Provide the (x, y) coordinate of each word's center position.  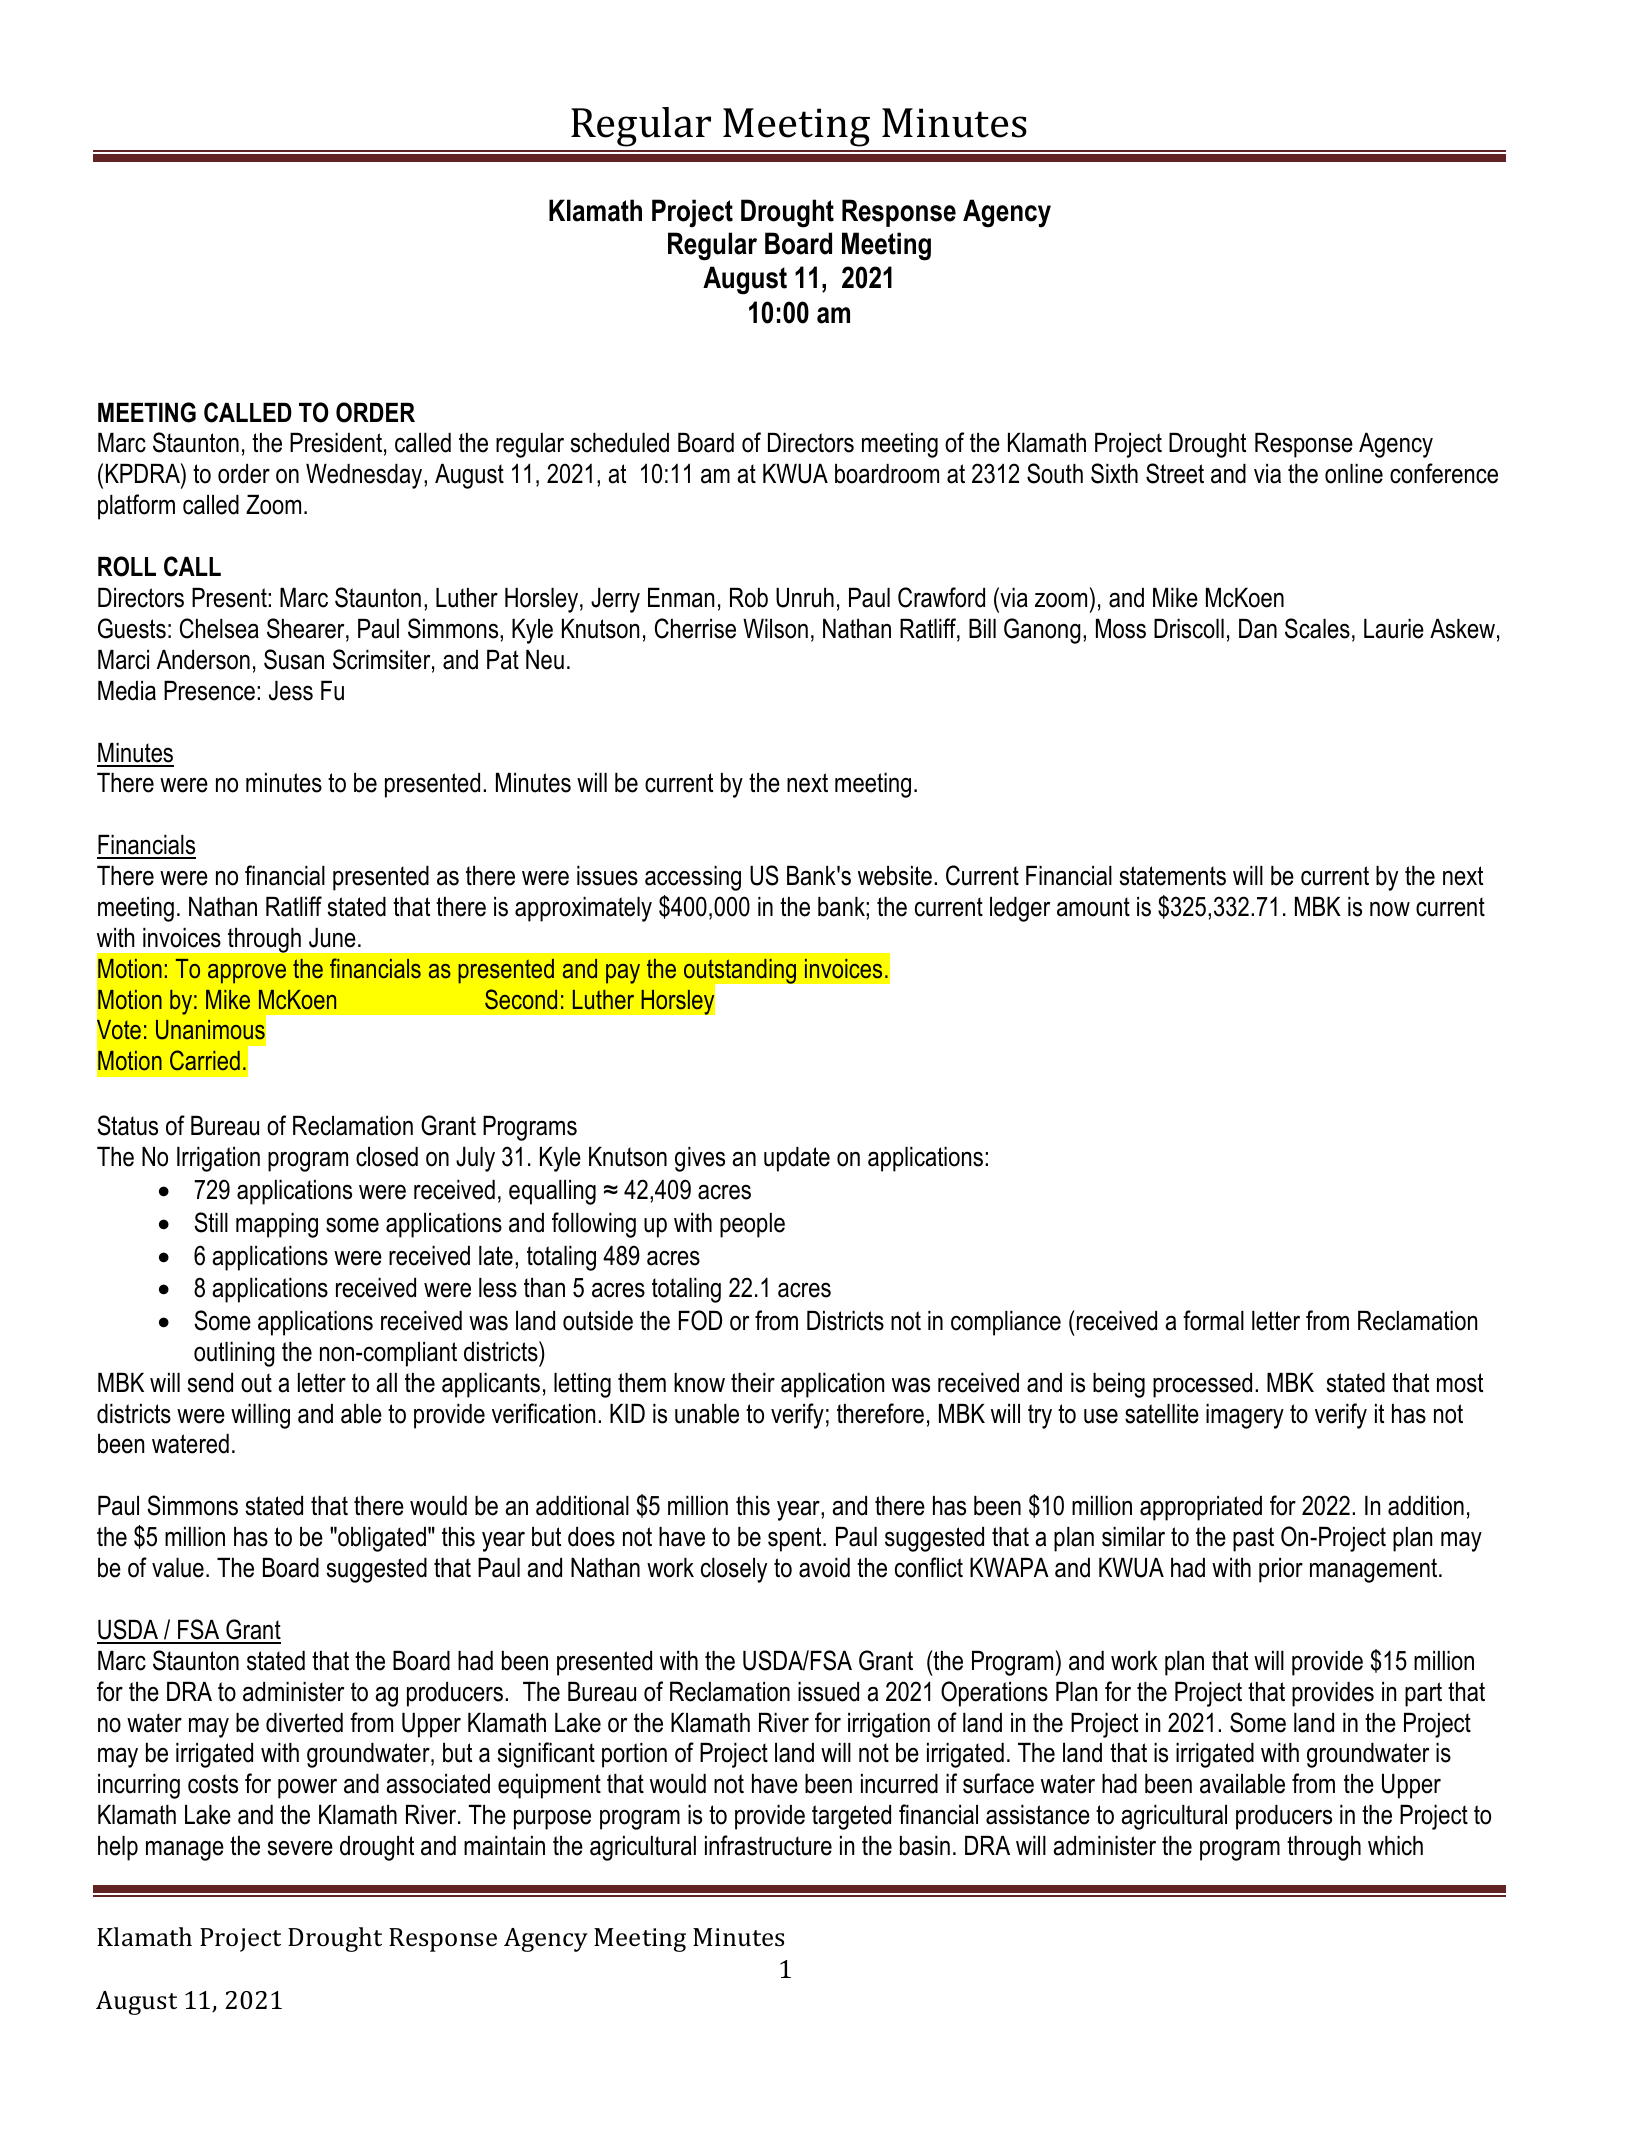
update (797, 1159)
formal (1213, 1320)
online (1354, 474)
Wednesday (365, 476)
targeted (851, 1817)
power (307, 1789)
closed (387, 1157)
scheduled (620, 443)
